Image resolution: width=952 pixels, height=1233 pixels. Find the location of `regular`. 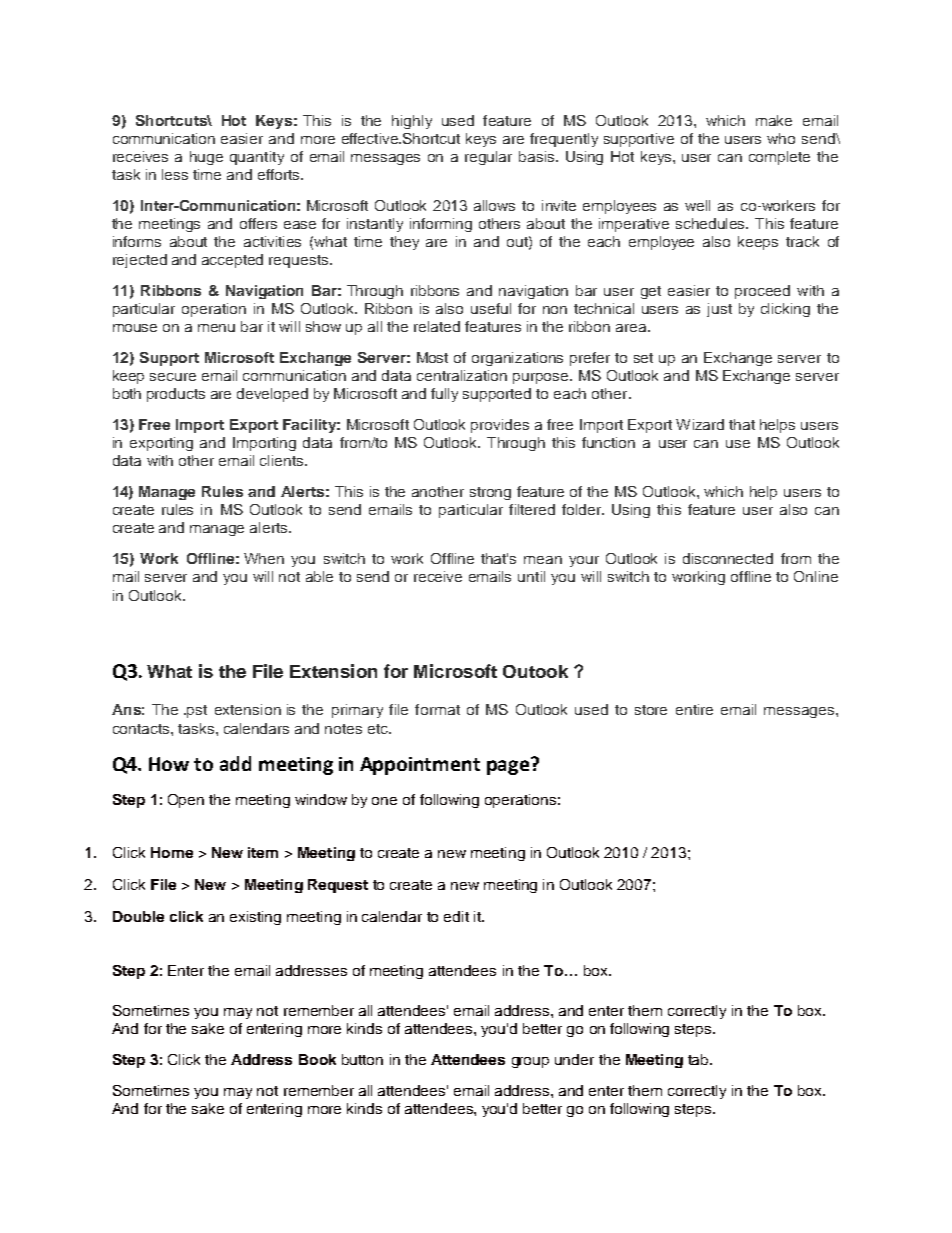

regular is located at coordinates (488, 158).
